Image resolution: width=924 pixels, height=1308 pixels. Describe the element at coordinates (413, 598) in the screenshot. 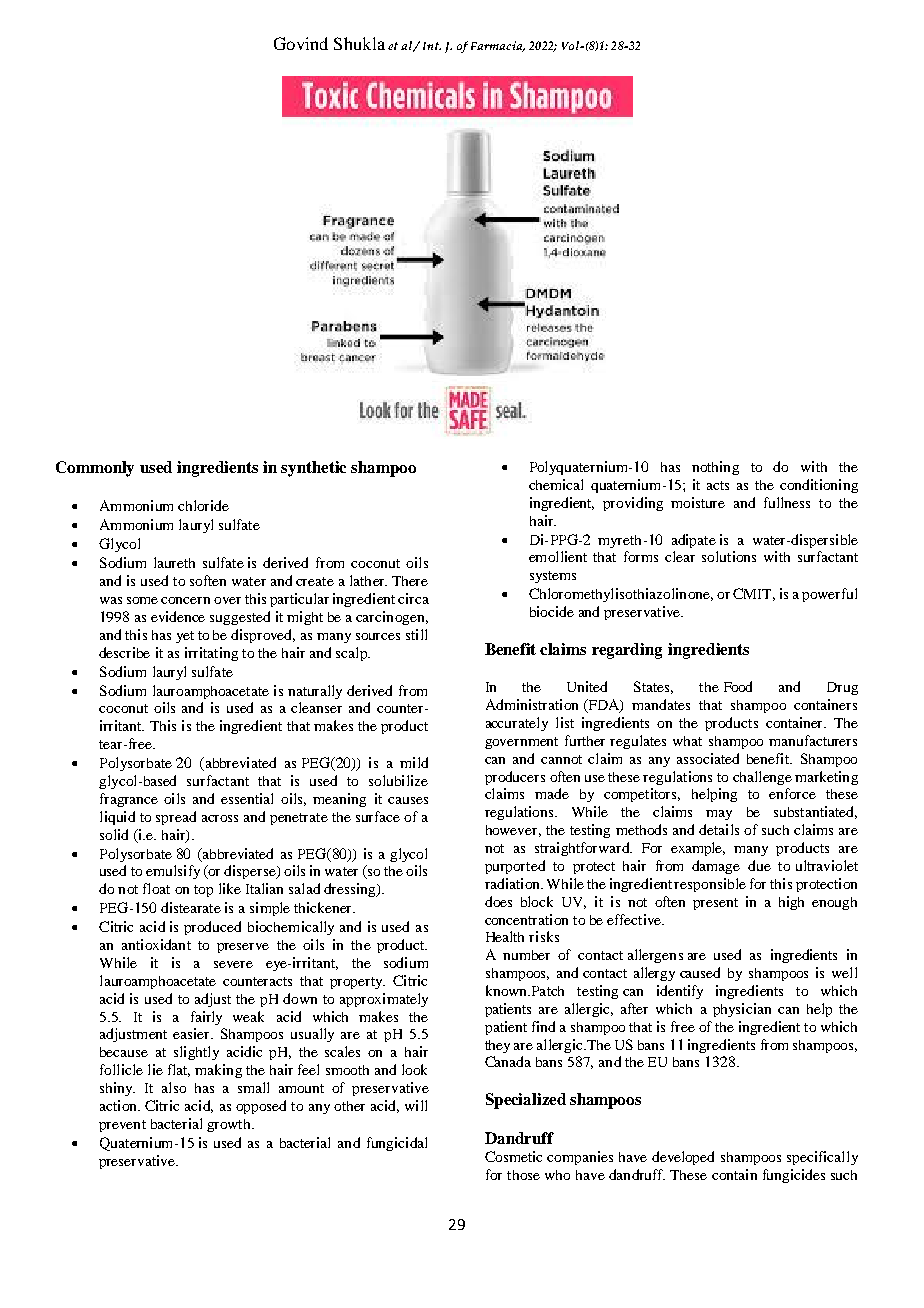

I see `circa` at that location.
